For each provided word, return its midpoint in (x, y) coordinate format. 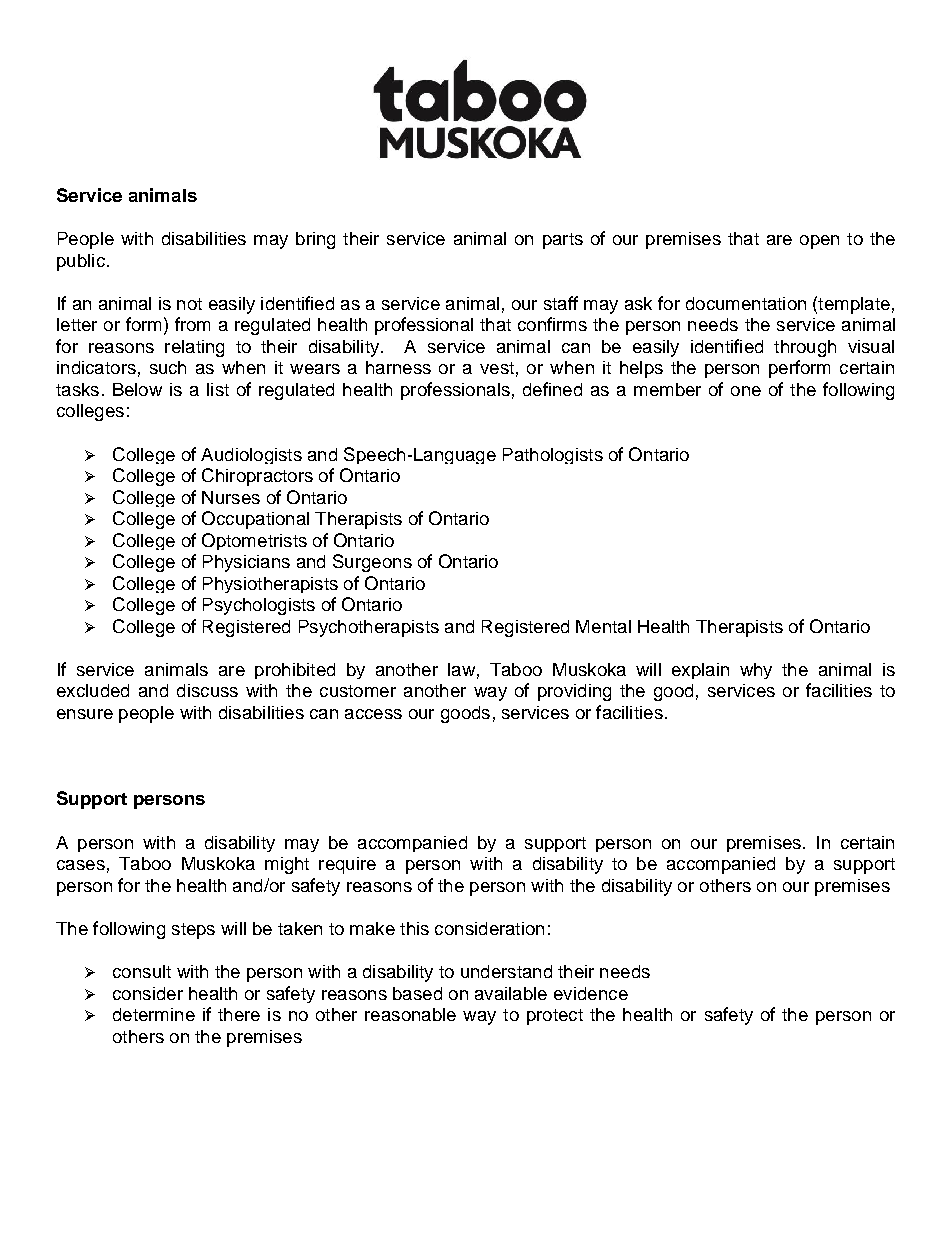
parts (563, 241)
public (81, 262)
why (756, 671)
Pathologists (553, 456)
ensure (85, 714)
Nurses (231, 497)
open (819, 242)
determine (154, 1014)
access (373, 714)
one (746, 391)
